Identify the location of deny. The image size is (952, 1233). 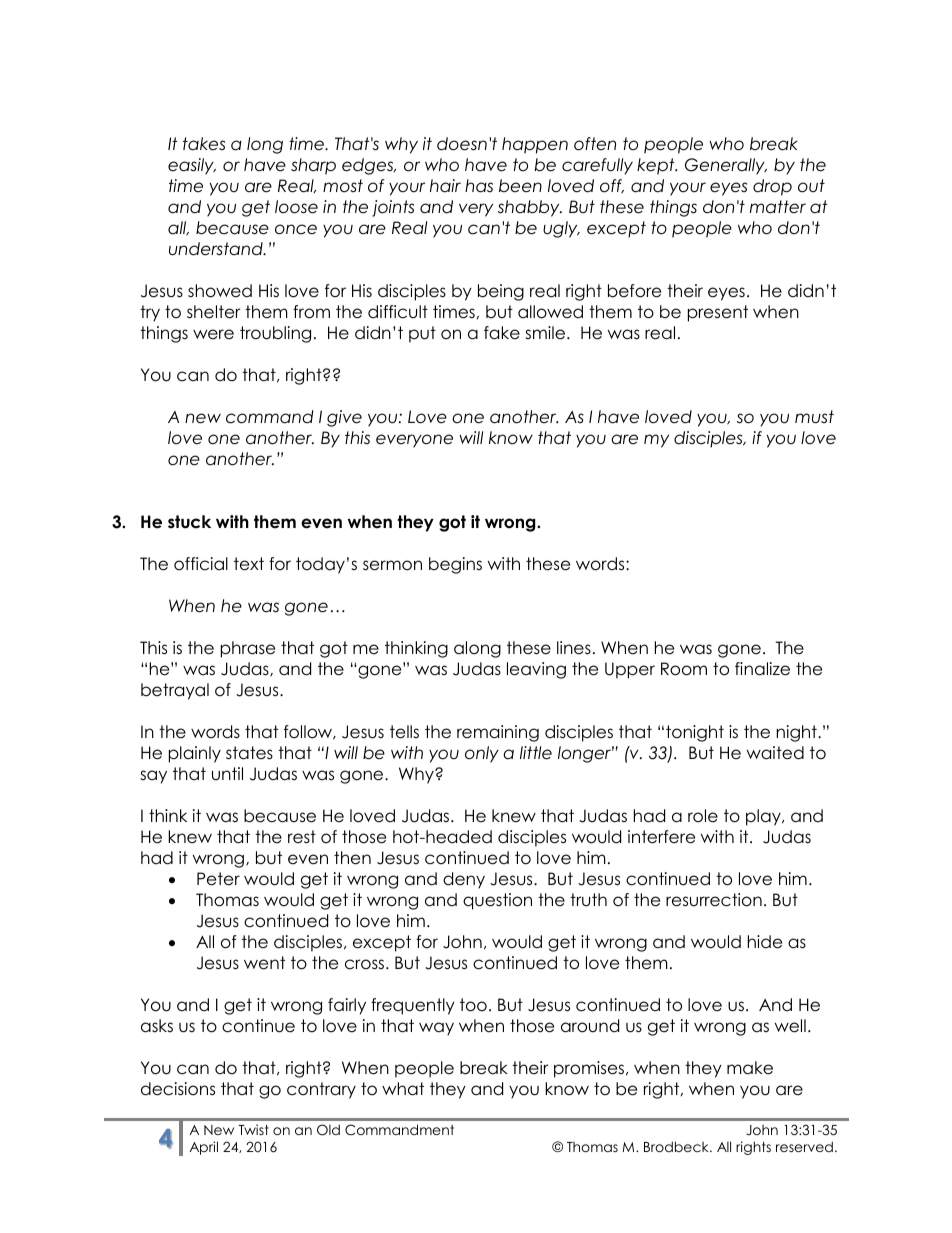
(464, 880).
